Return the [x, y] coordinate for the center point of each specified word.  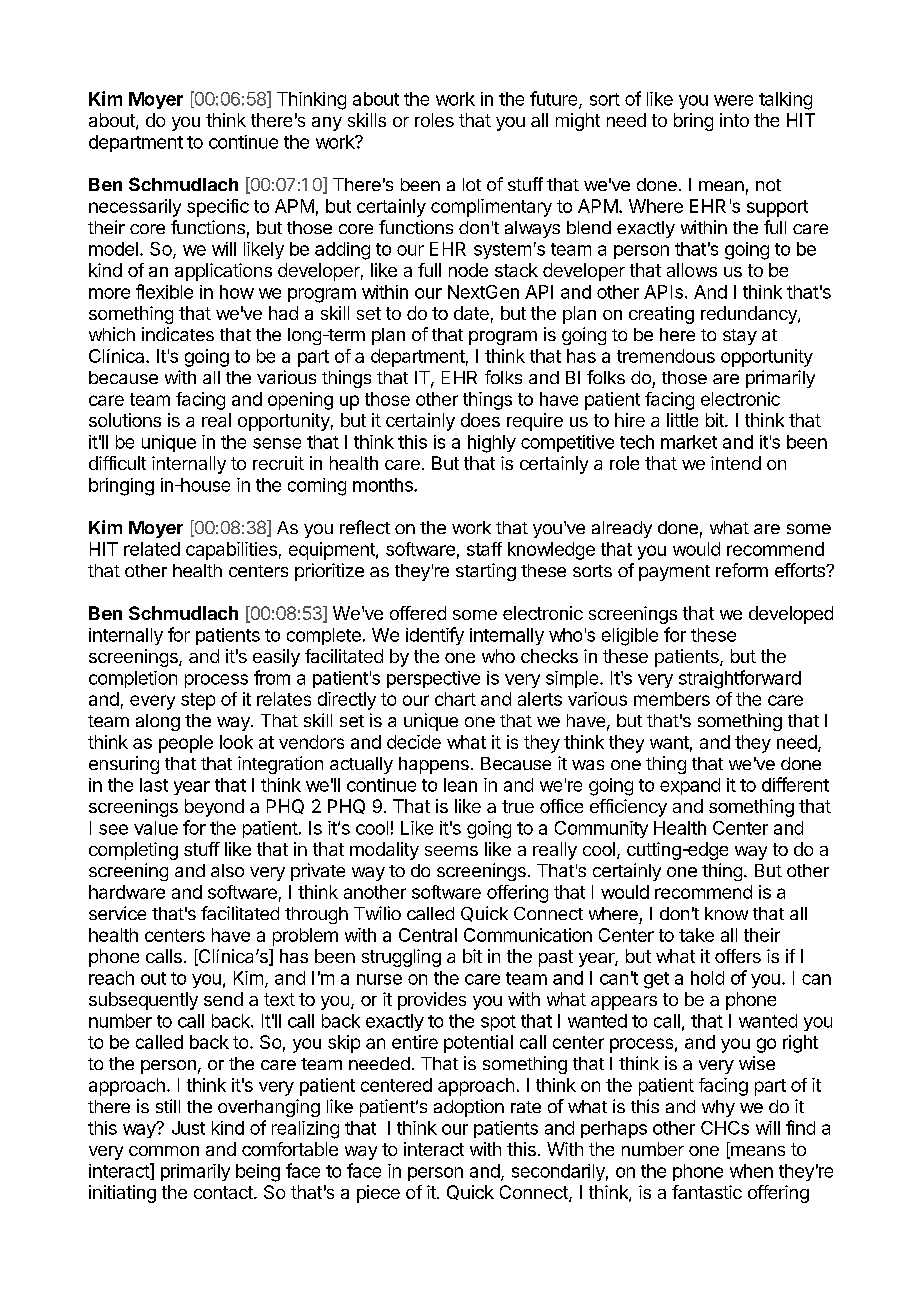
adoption [469, 1108]
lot [472, 184]
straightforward [740, 679]
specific [218, 208]
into [734, 120]
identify [435, 636]
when [751, 1171]
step [198, 701]
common [164, 1151]
